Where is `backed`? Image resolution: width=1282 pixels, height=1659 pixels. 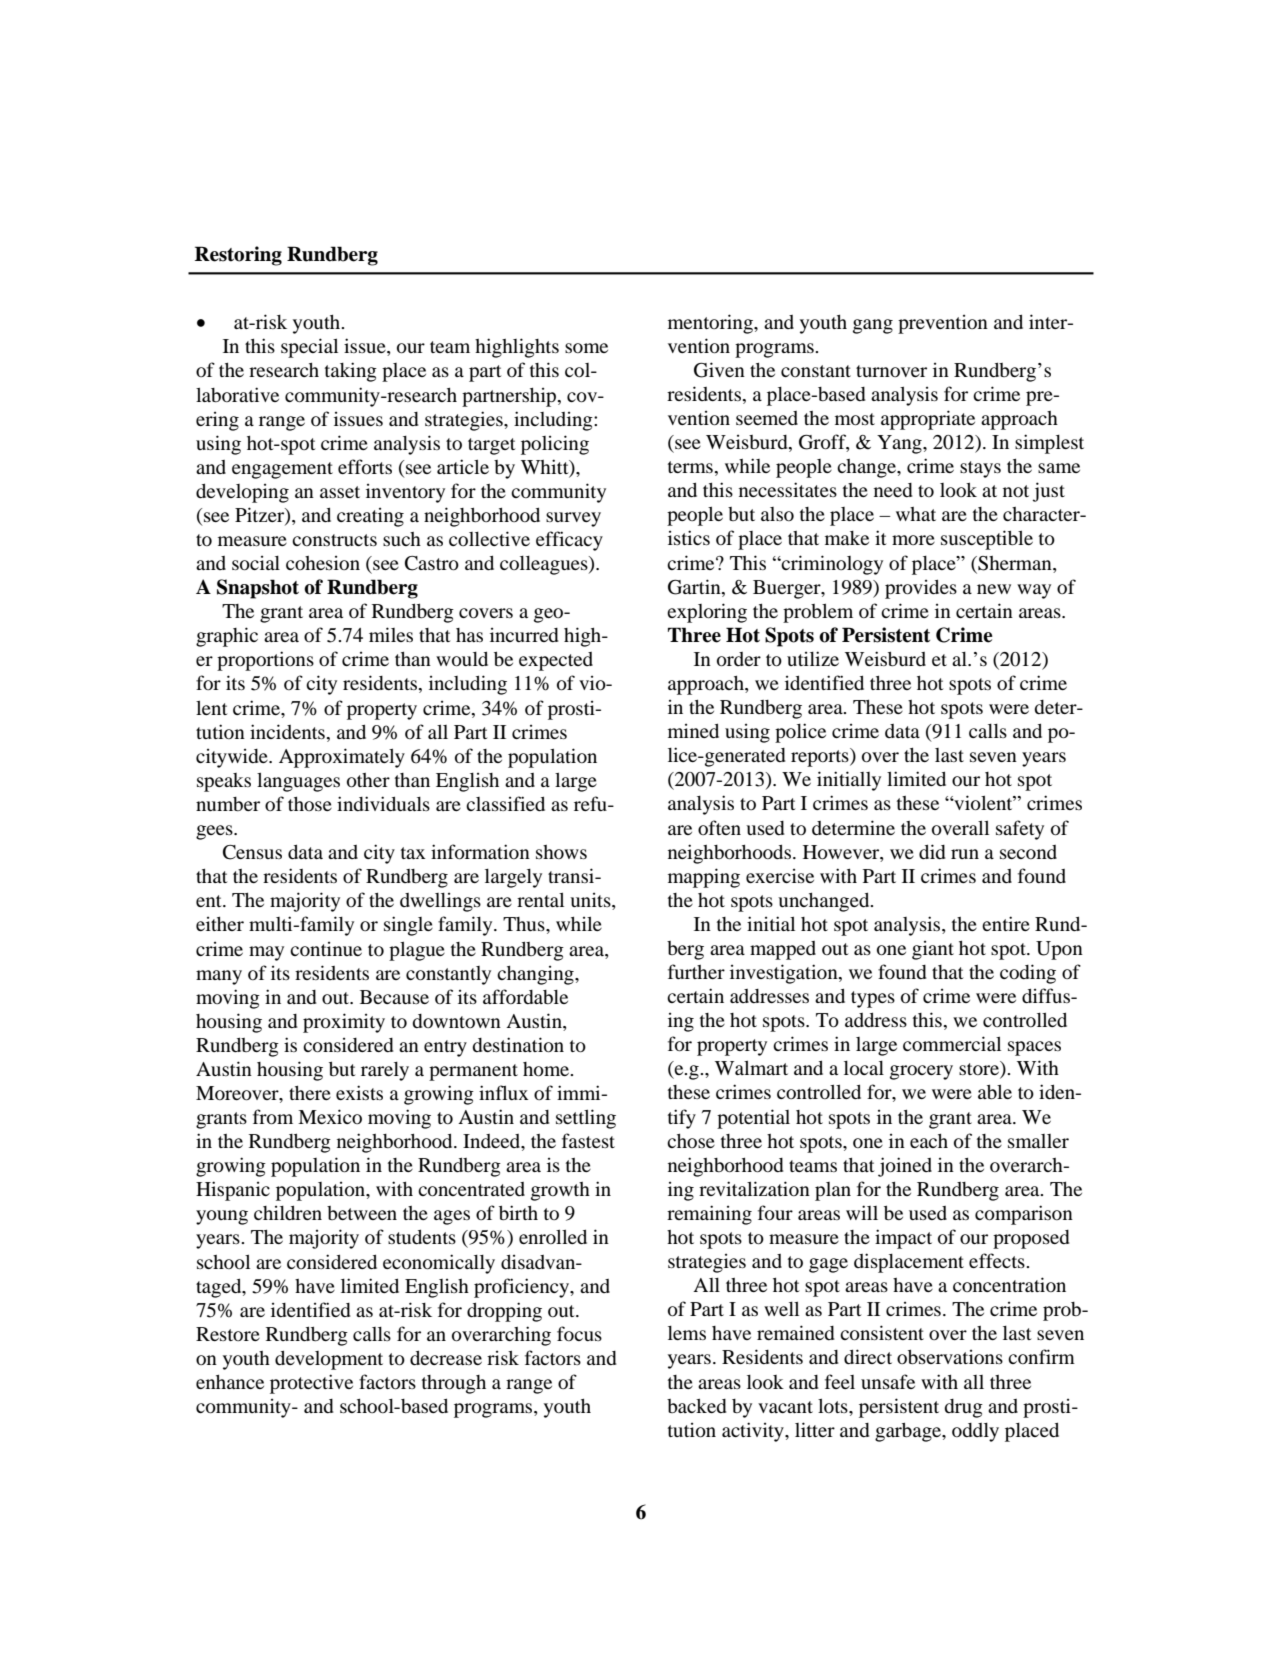
backed is located at coordinates (697, 1406).
